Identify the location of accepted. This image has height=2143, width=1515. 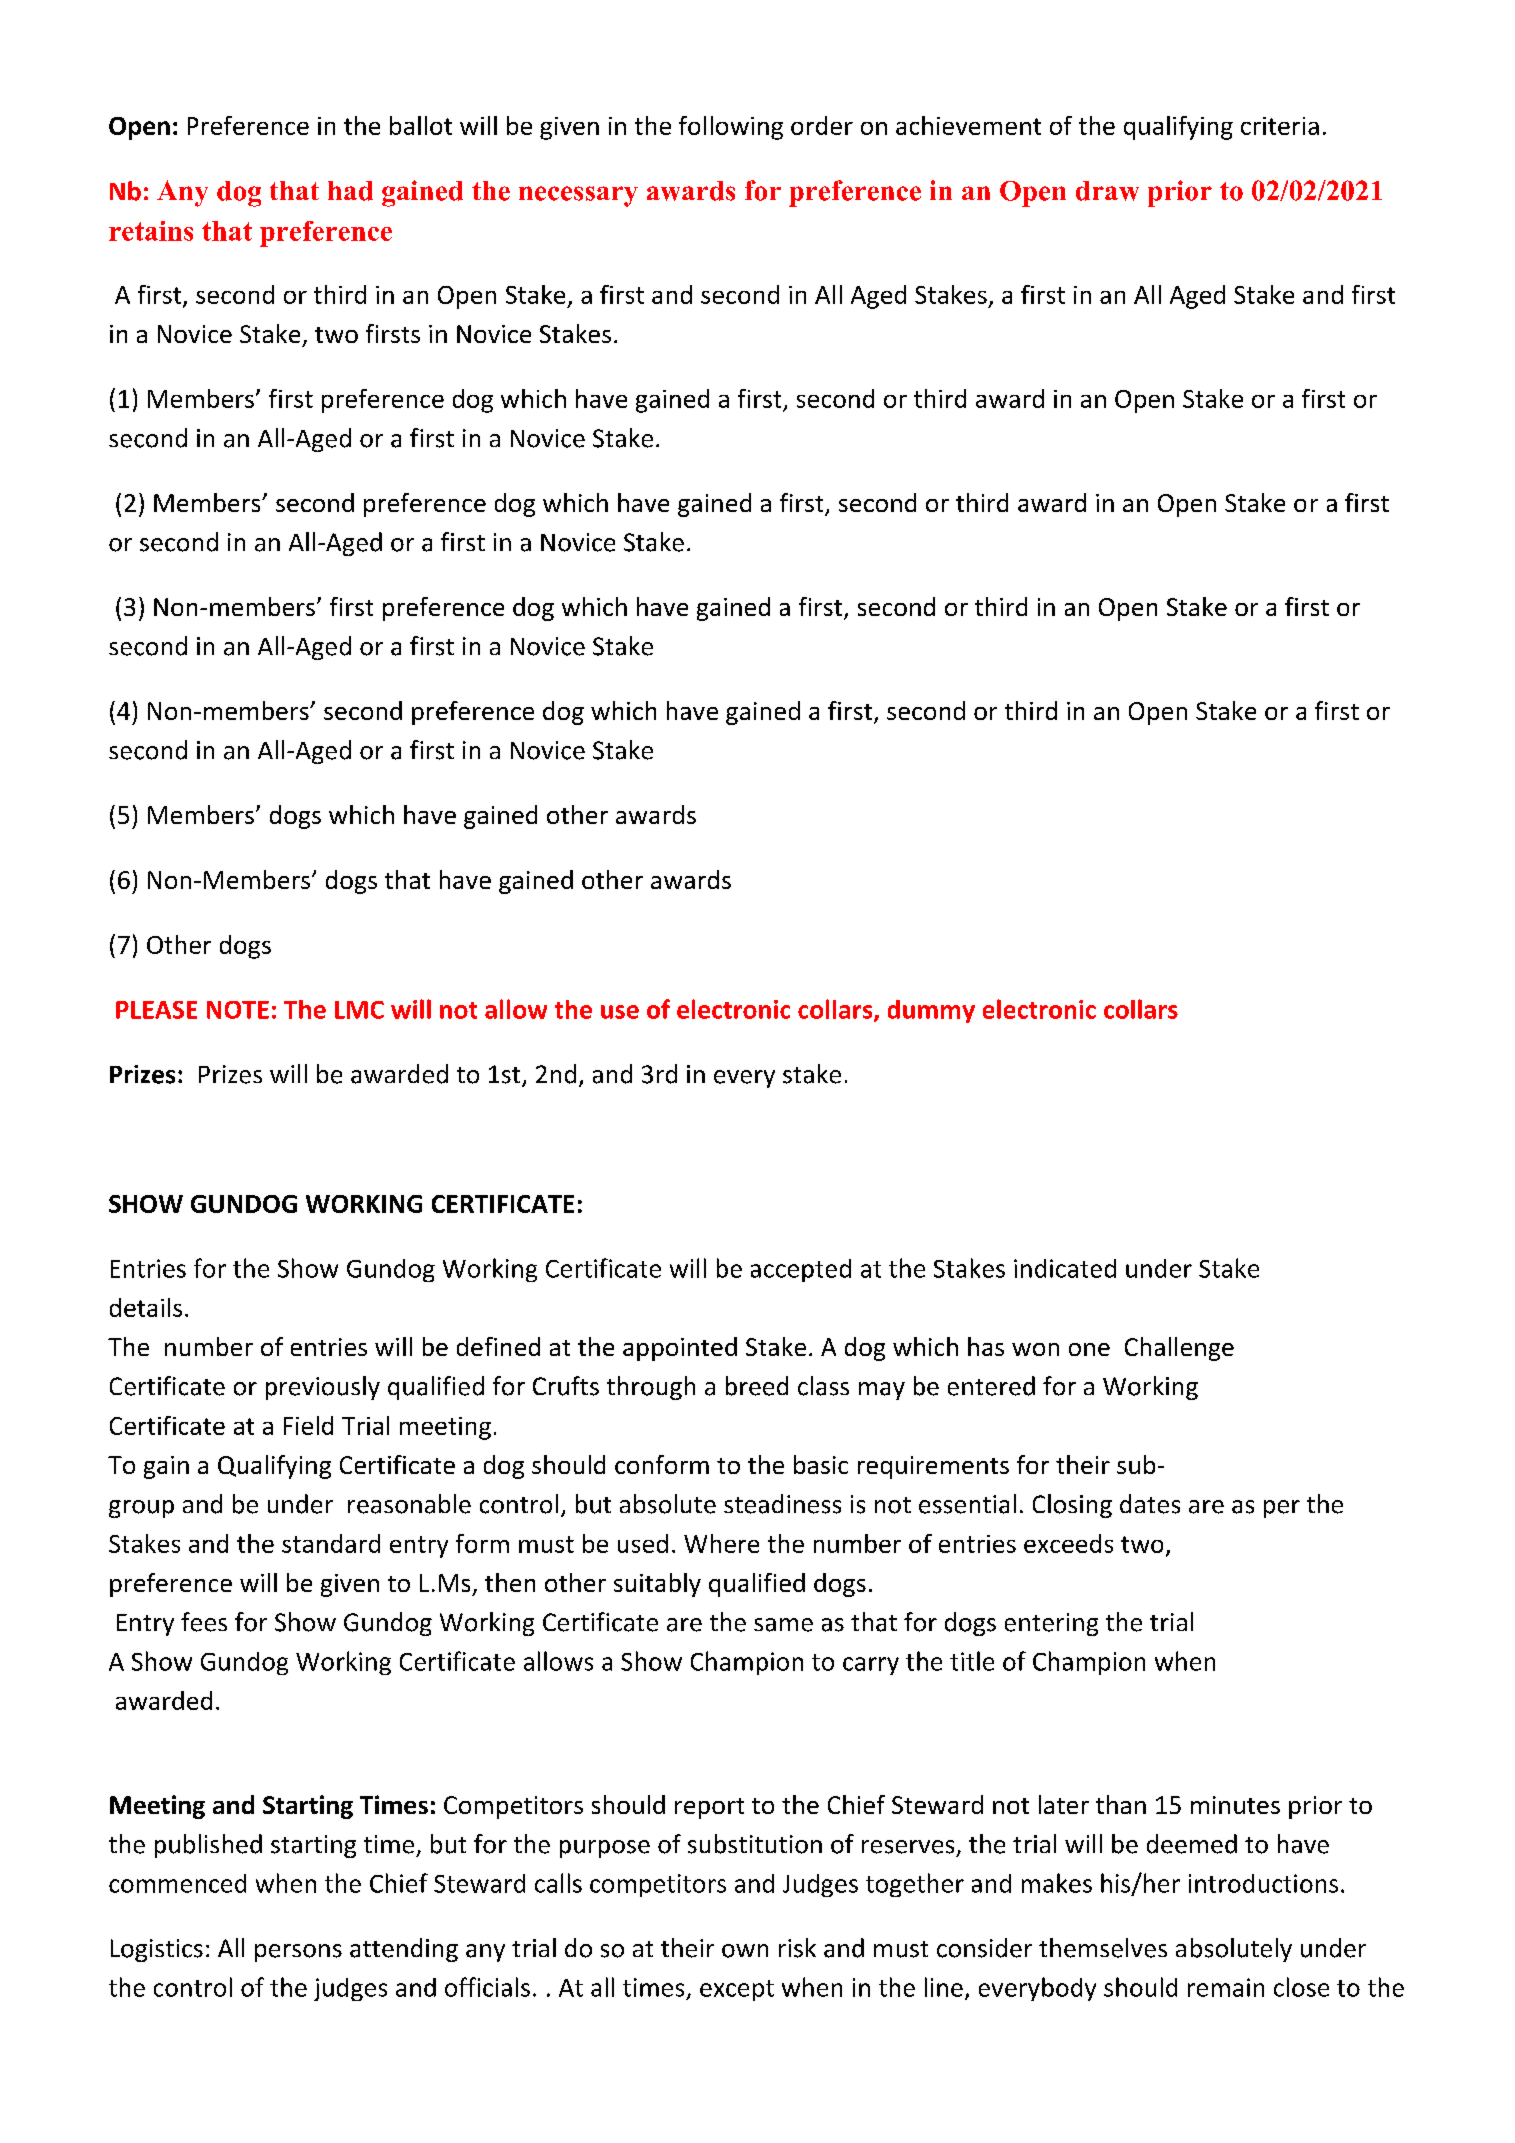
(801, 1270).
